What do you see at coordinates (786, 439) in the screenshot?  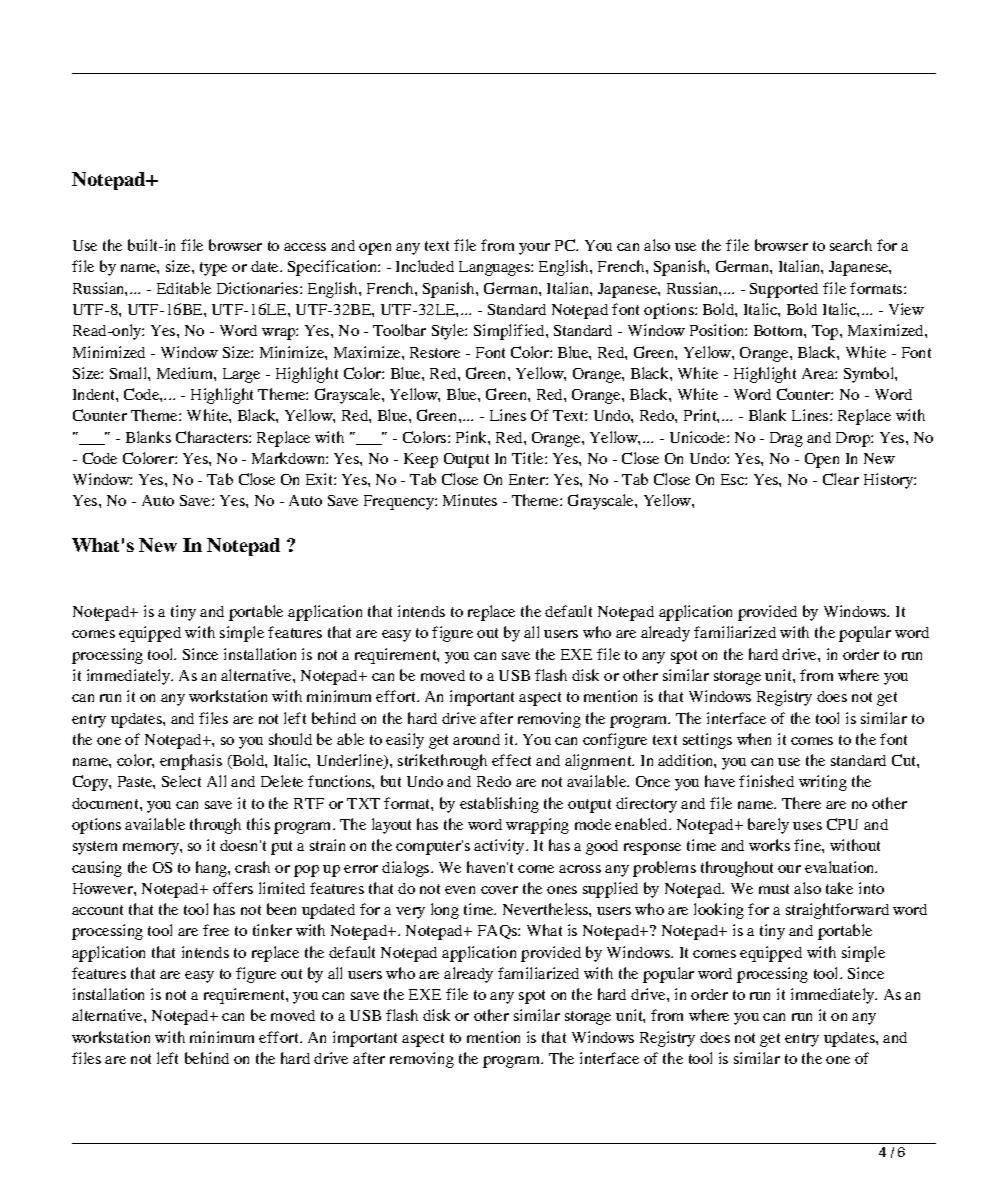 I see `Drag` at bounding box center [786, 439].
